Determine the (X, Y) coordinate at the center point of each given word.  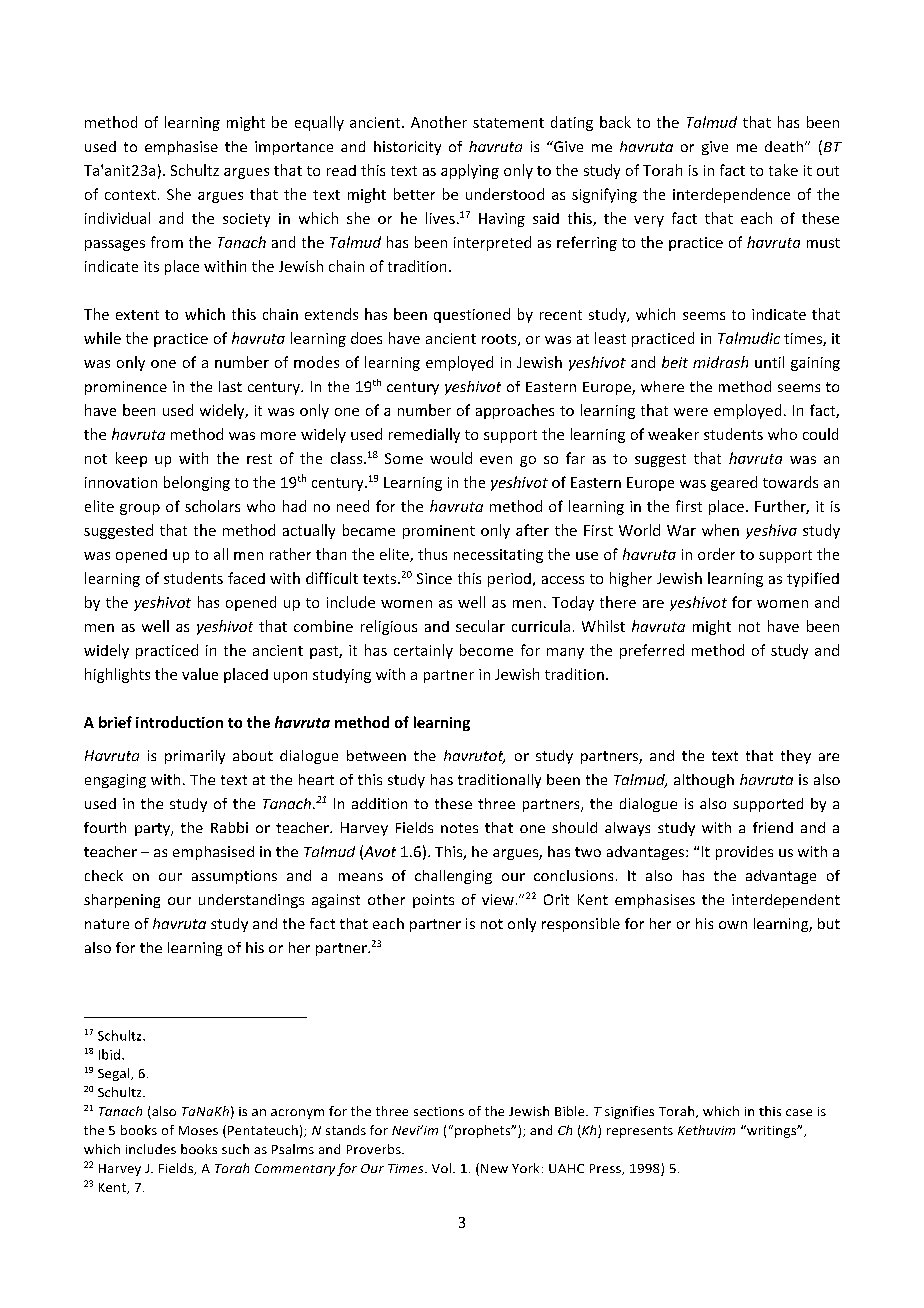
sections (439, 1111)
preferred (652, 651)
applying (470, 171)
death (785, 146)
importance (294, 148)
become (486, 650)
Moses (198, 1130)
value (200, 674)
